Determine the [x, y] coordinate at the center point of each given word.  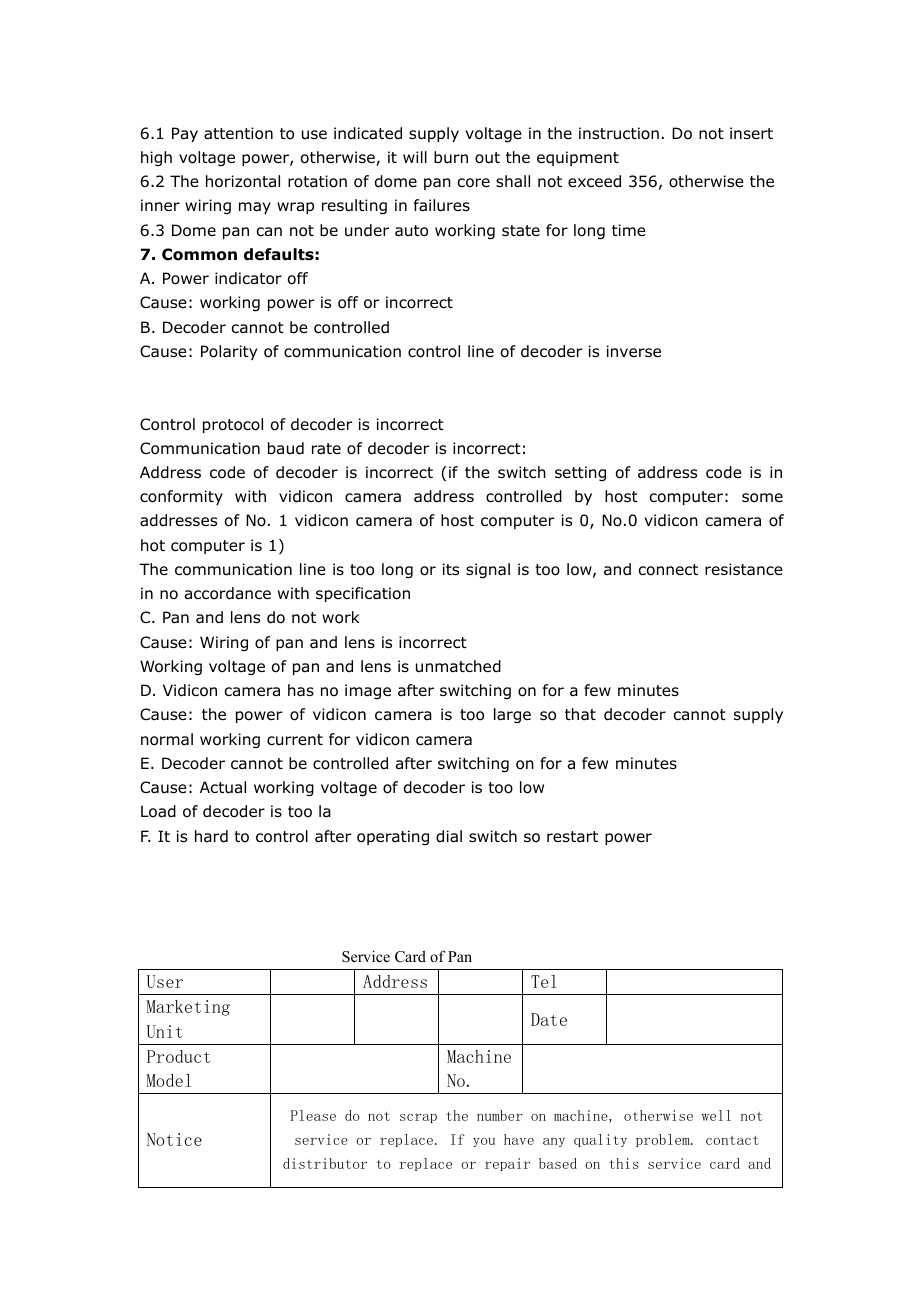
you [484, 1142]
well [716, 1115]
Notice [174, 1139]
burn [451, 157]
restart [572, 837]
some [762, 498]
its [451, 569]
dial [449, 836]
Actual [223, 787]
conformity [181, 497]
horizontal [243, 181]
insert [751, 133]
